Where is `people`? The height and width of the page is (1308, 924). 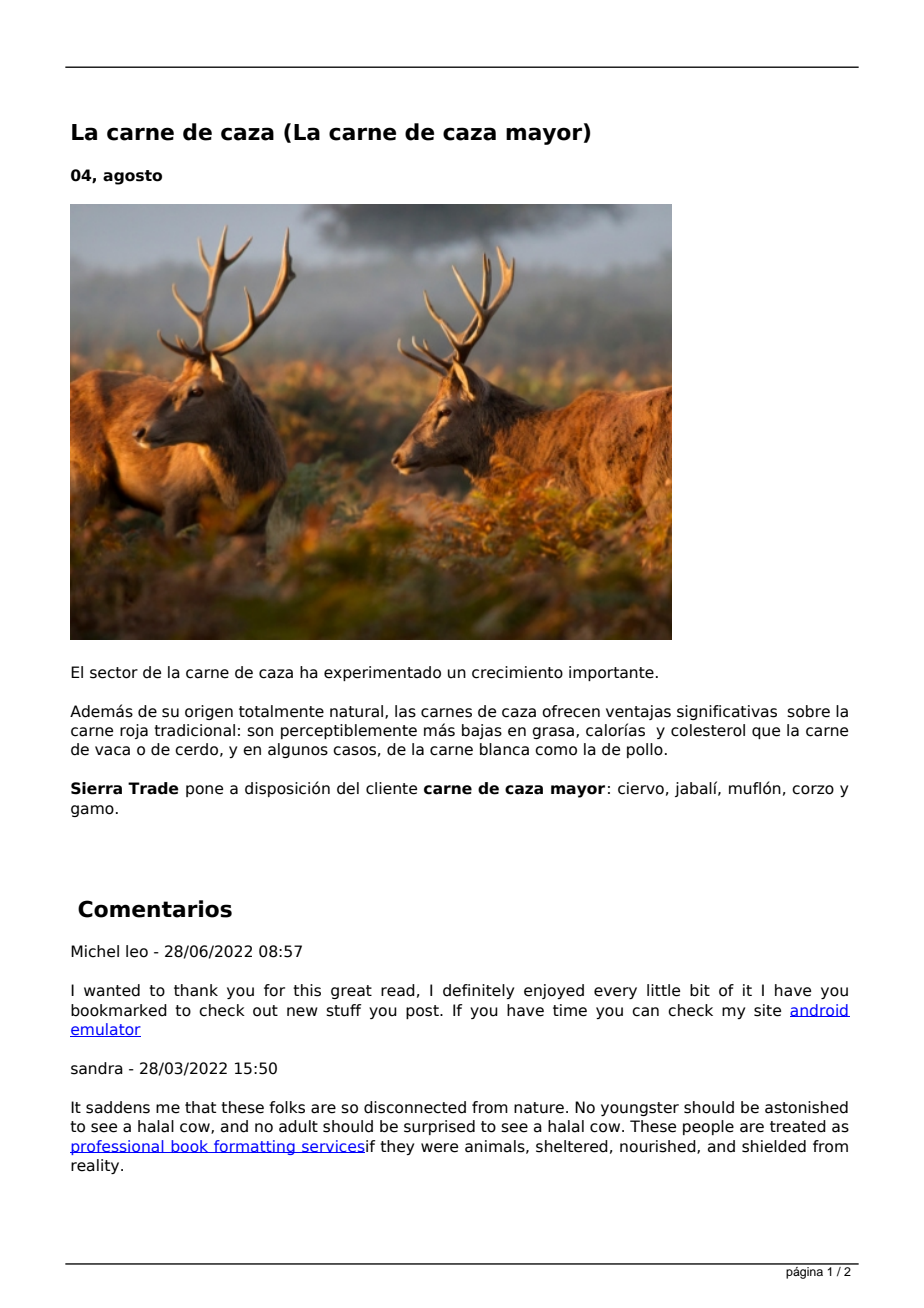
people is located at coordinates (708, 1127).
